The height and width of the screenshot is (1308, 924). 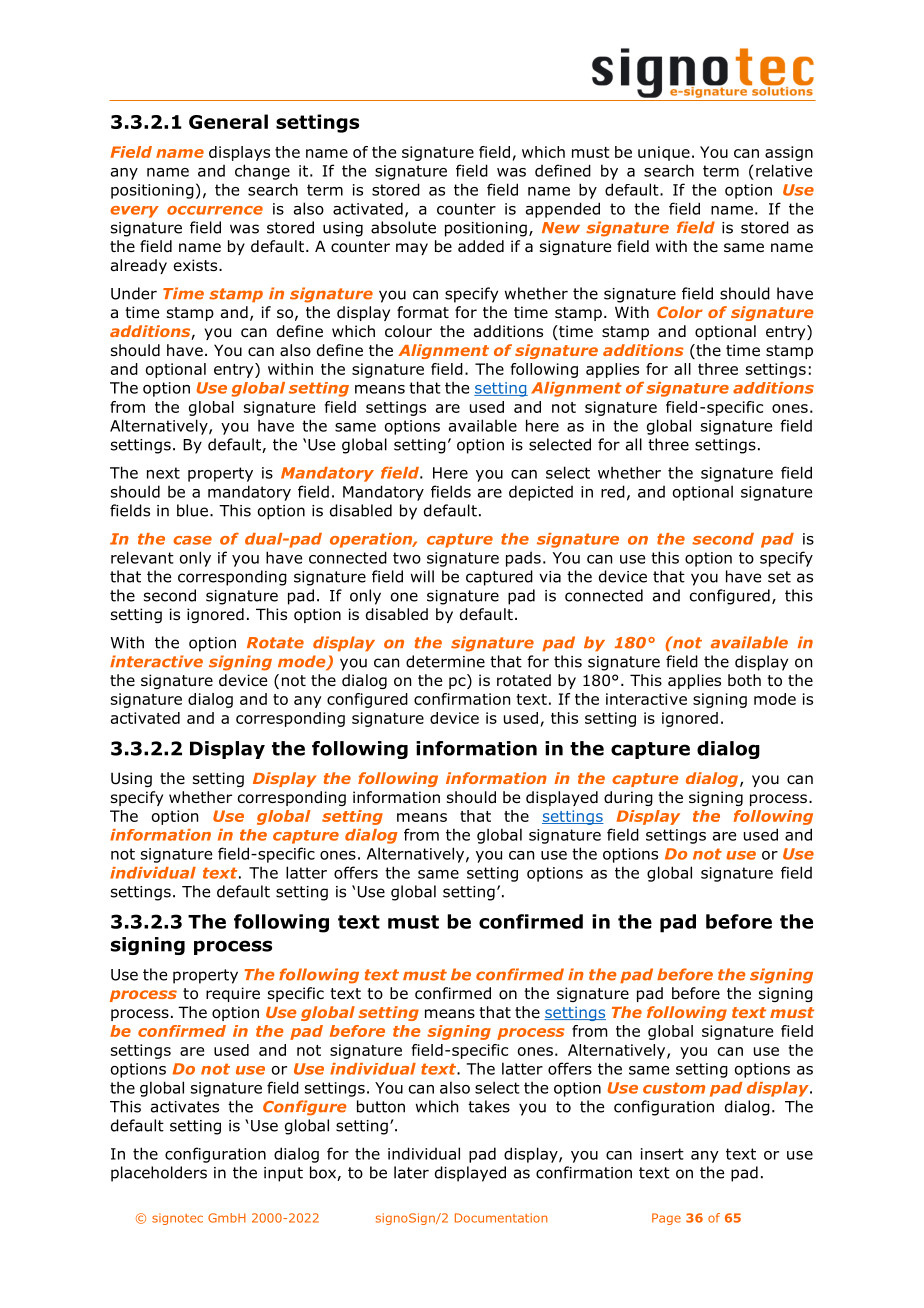 What do you see at coordinates (233, 994) in the screenshot?
I see `require` at bounding box center [233, 994].
